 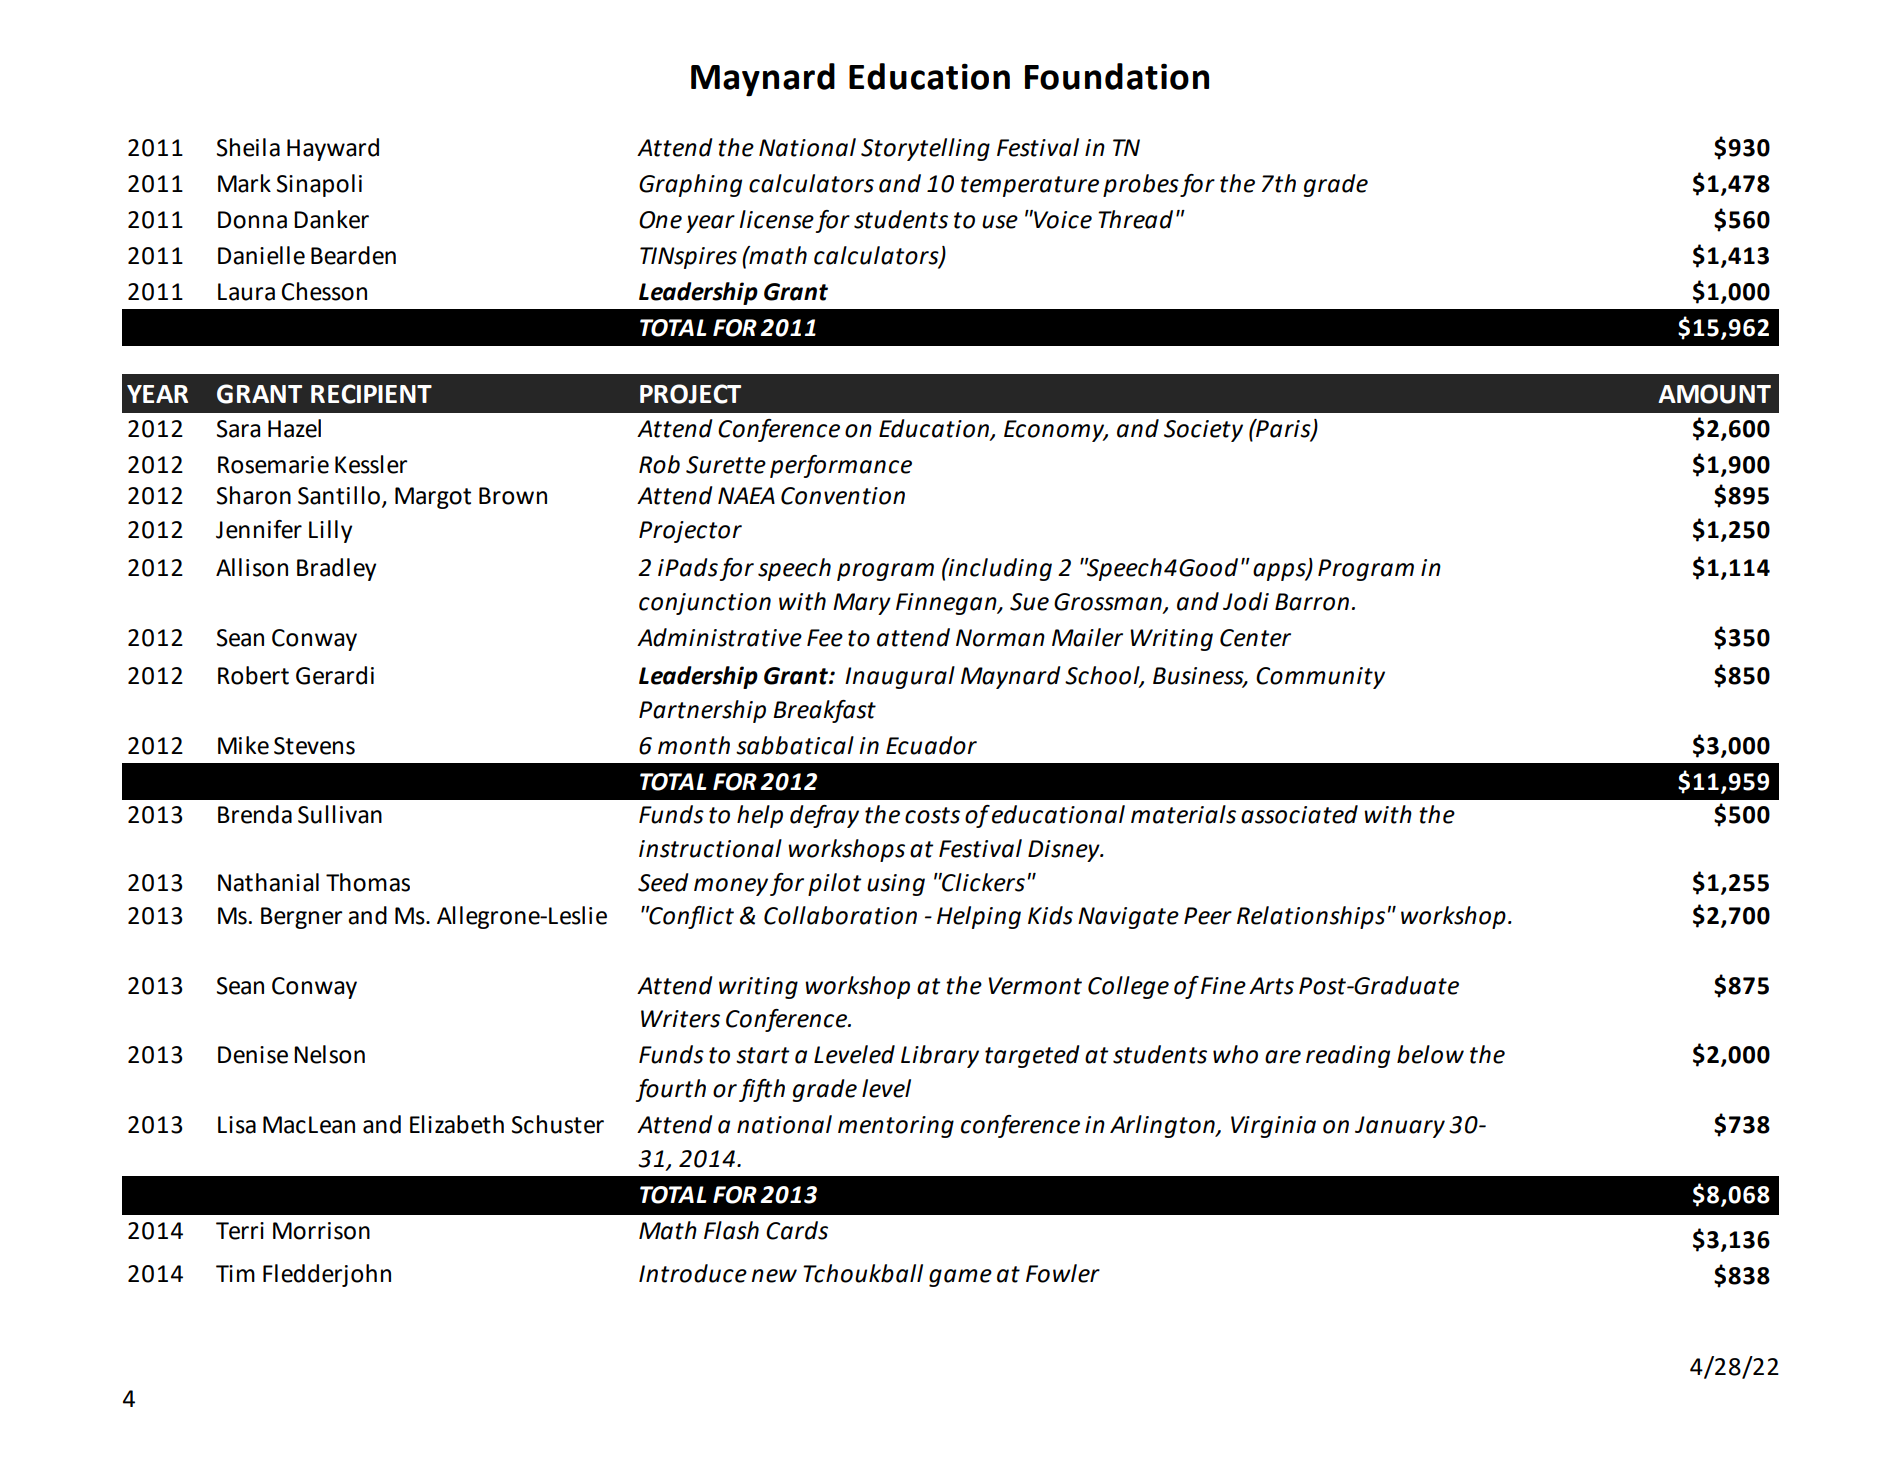 What do you see at coordinates (1117, 76) in the image?
I see `Foundation` at bounding box center [1117, 76].
